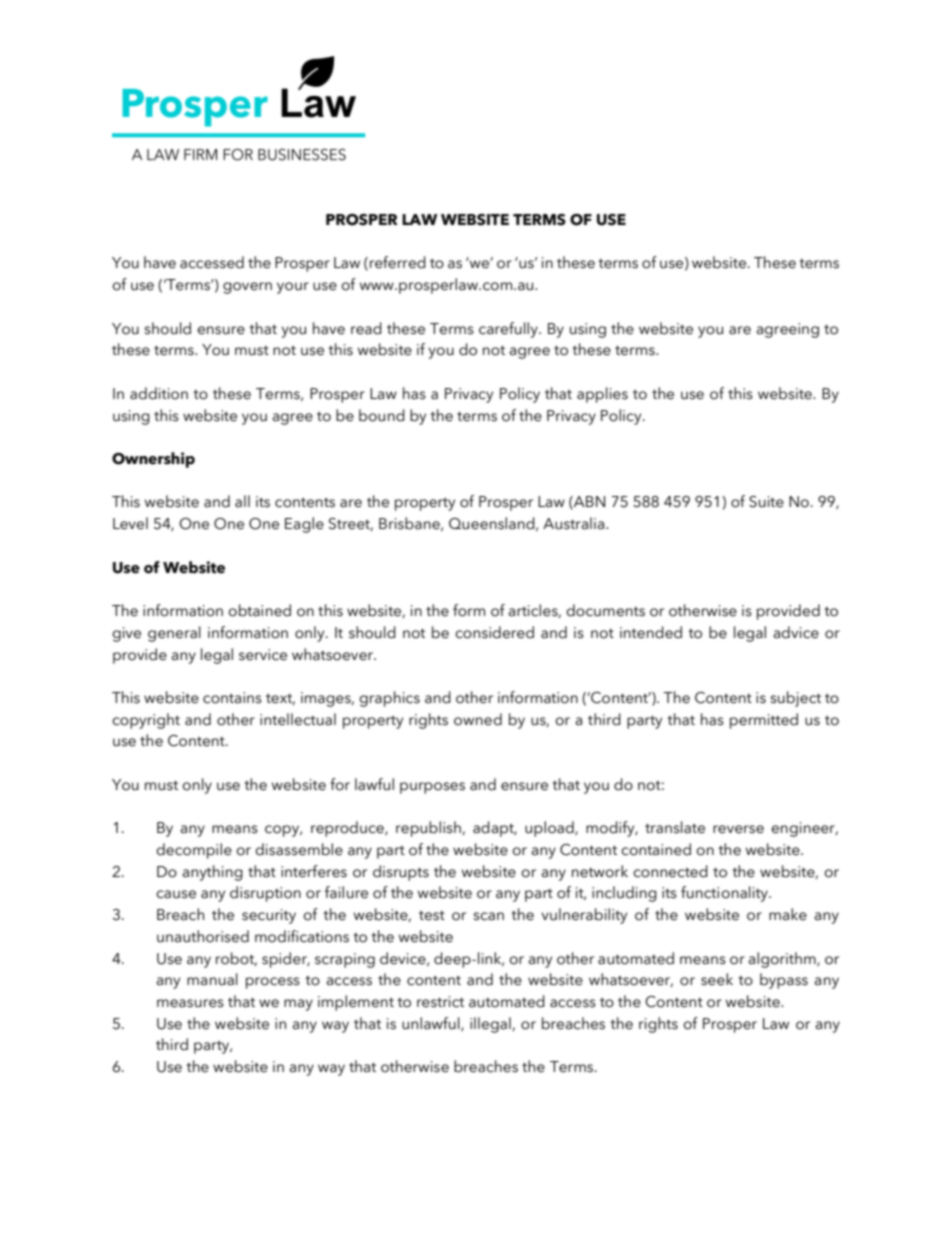 This screenshot has width=952, height=1233. Describe the element at coordinates (432, 788) in the screenshot. I see `purposes` at that location.
